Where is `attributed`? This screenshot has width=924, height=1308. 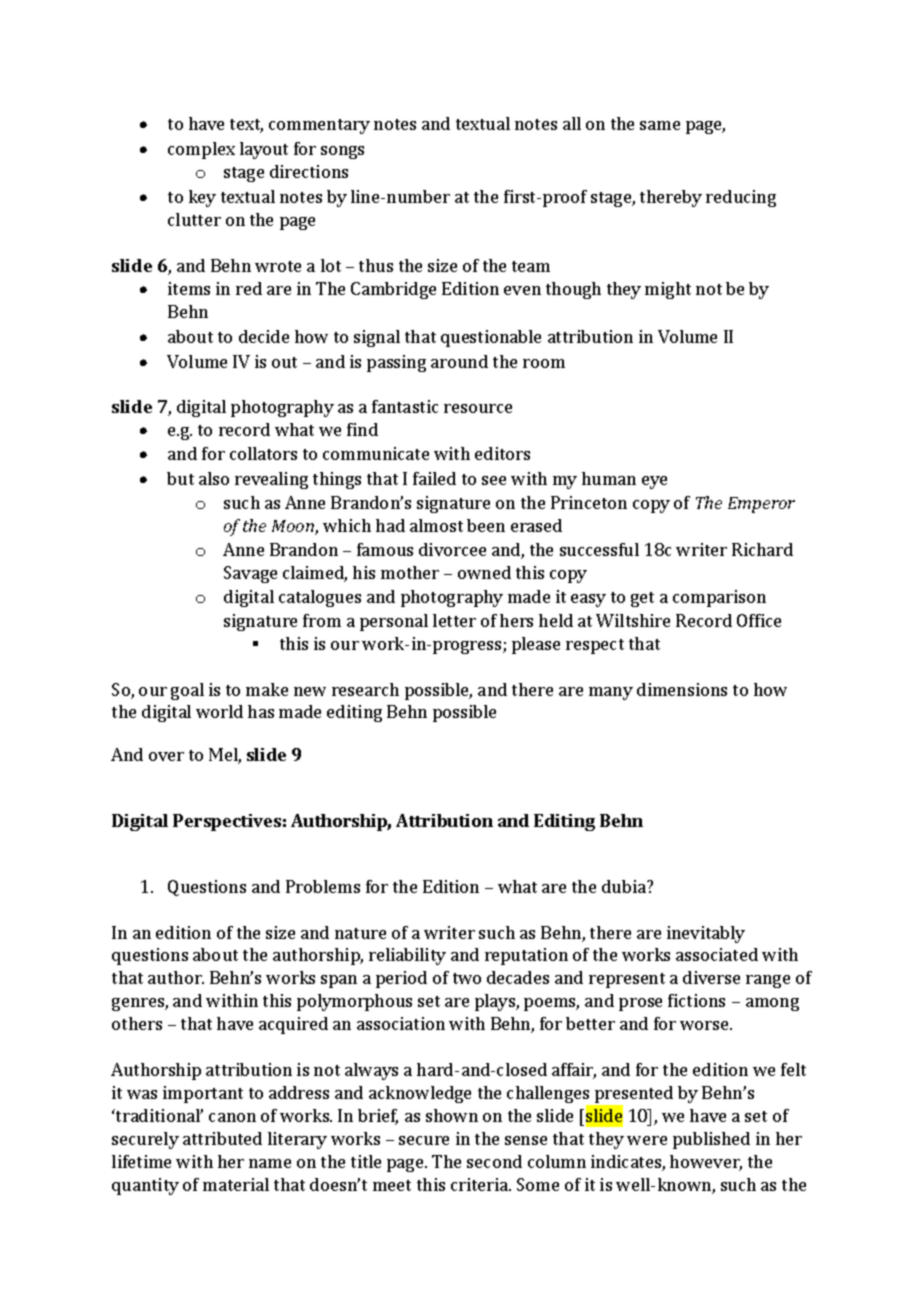 attributed is located at coordinates (222, 1138).
